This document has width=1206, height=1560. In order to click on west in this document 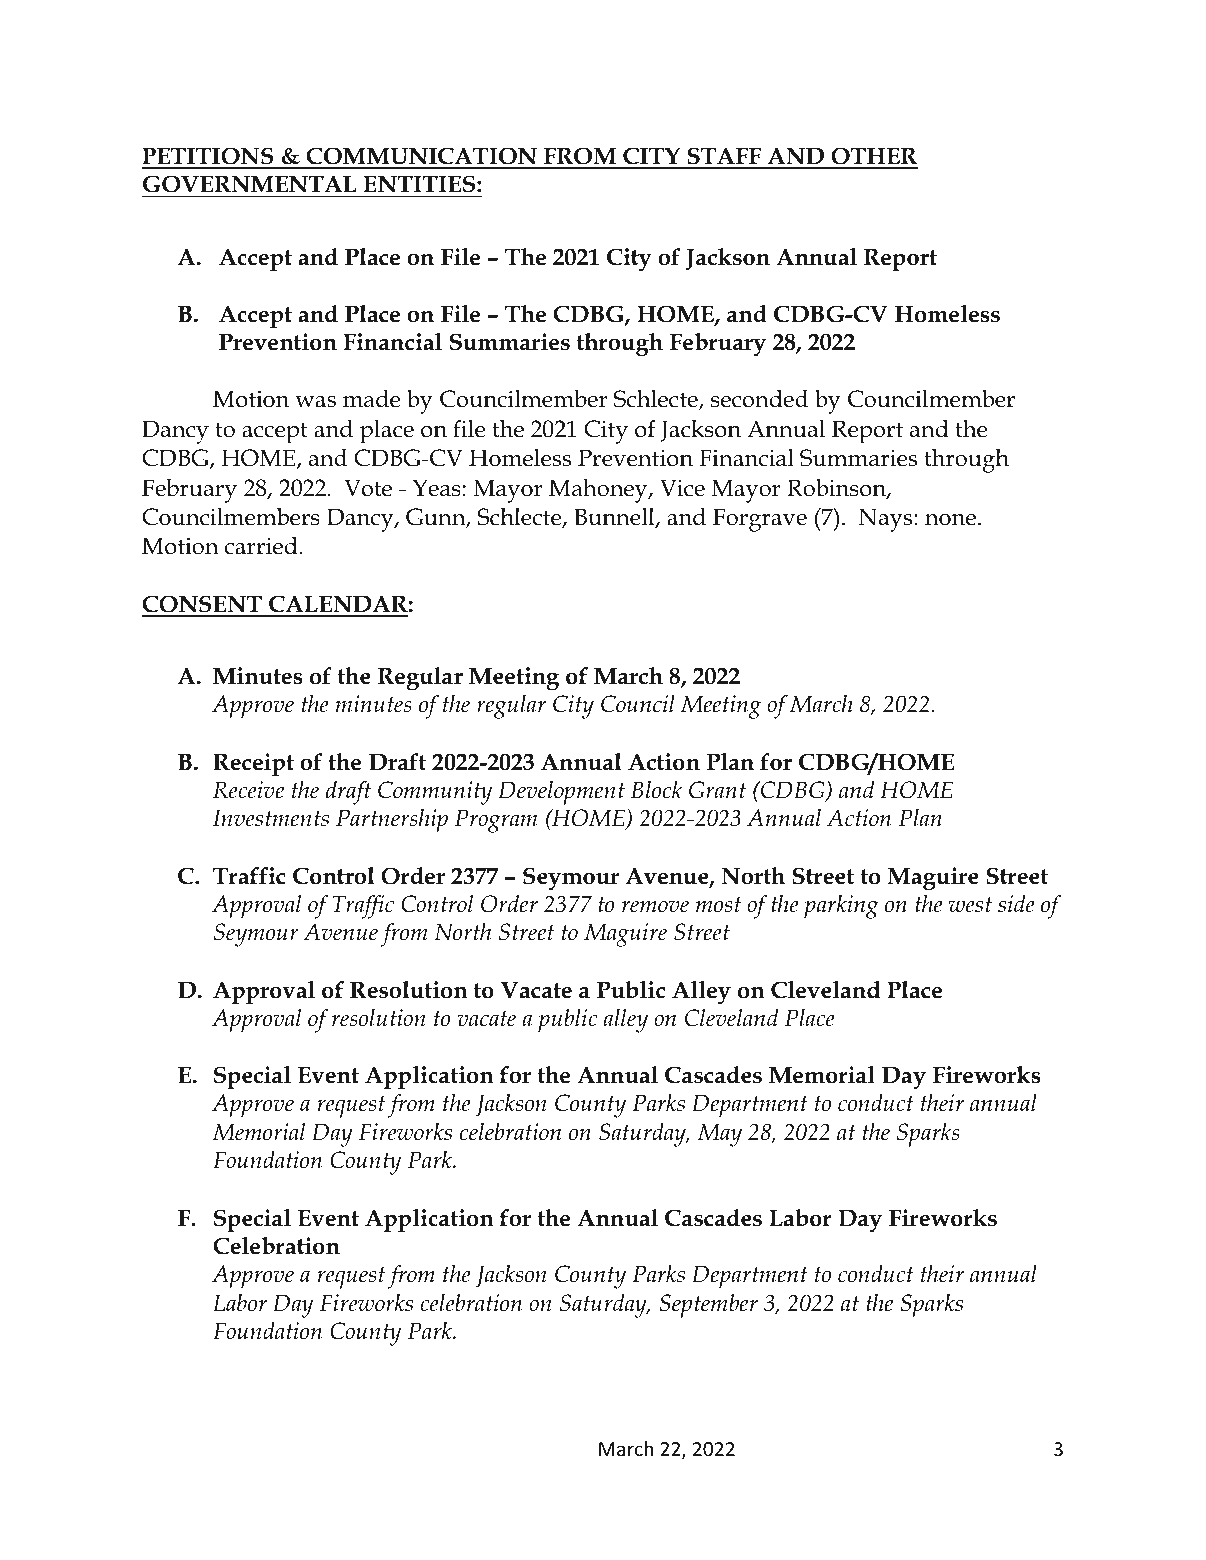, I will do `click(970, 905)`.
